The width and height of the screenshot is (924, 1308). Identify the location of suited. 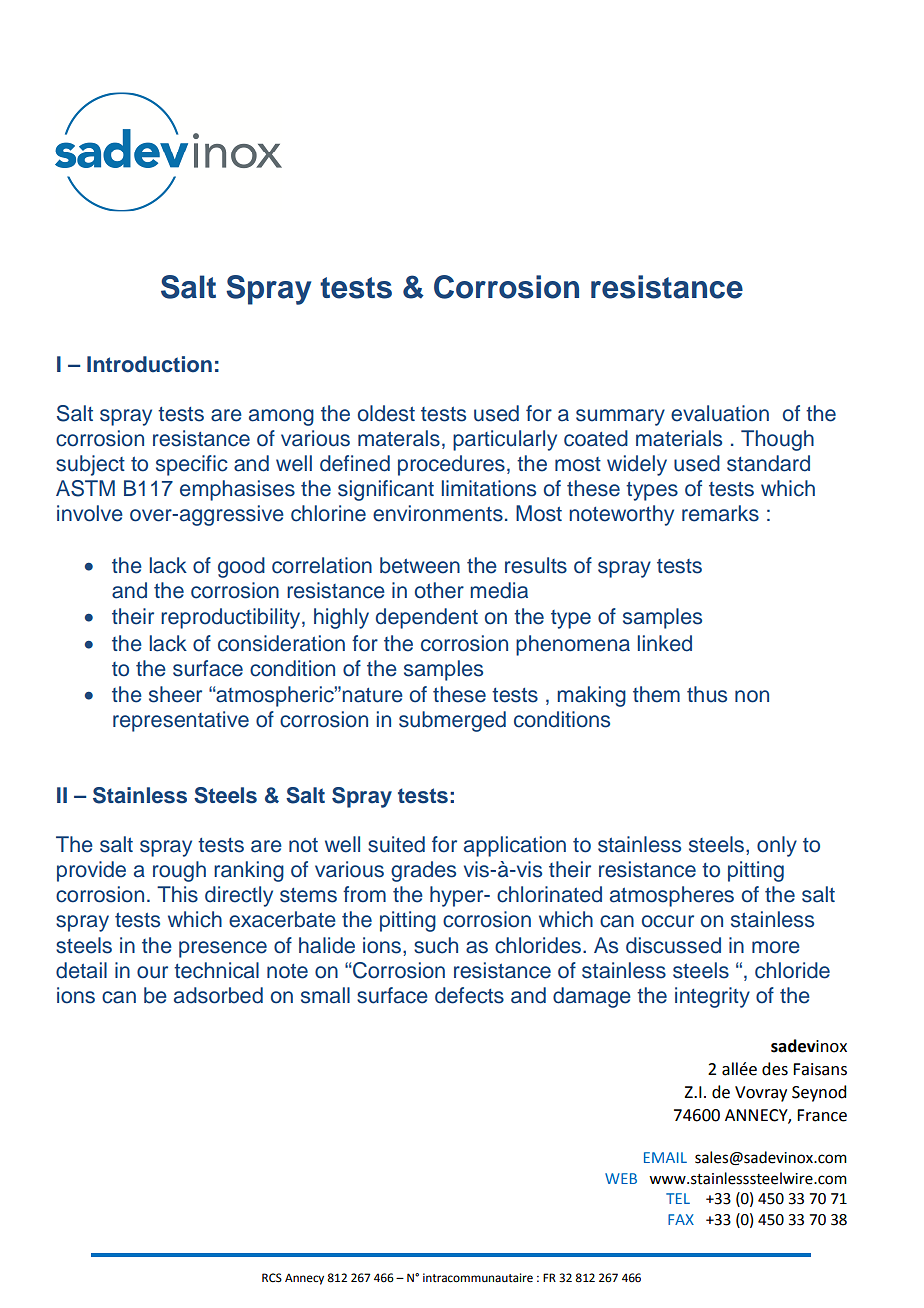
(396, 844).
